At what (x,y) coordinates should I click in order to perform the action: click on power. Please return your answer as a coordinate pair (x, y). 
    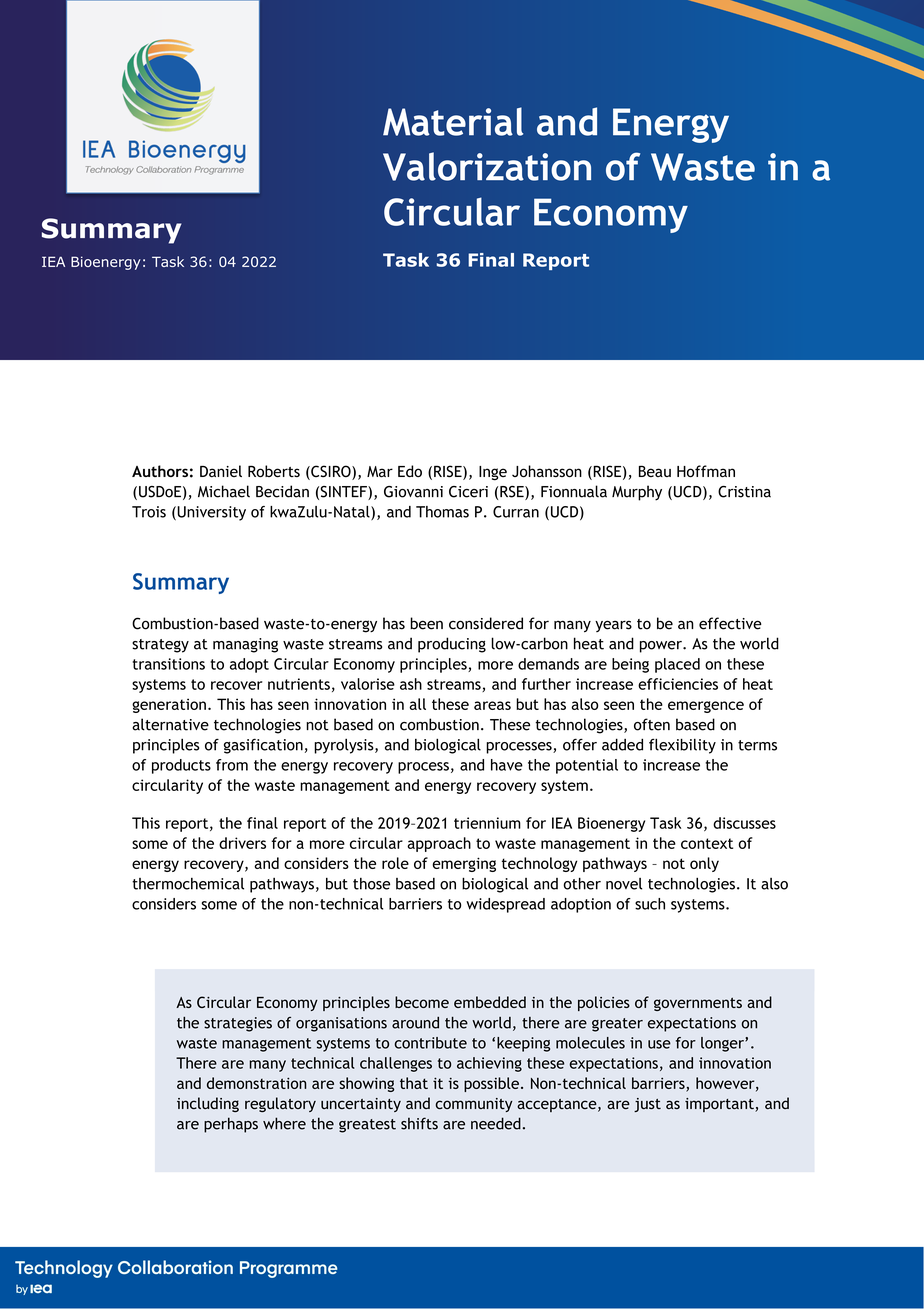
    Looking at the image, I should click on (662, 647).
